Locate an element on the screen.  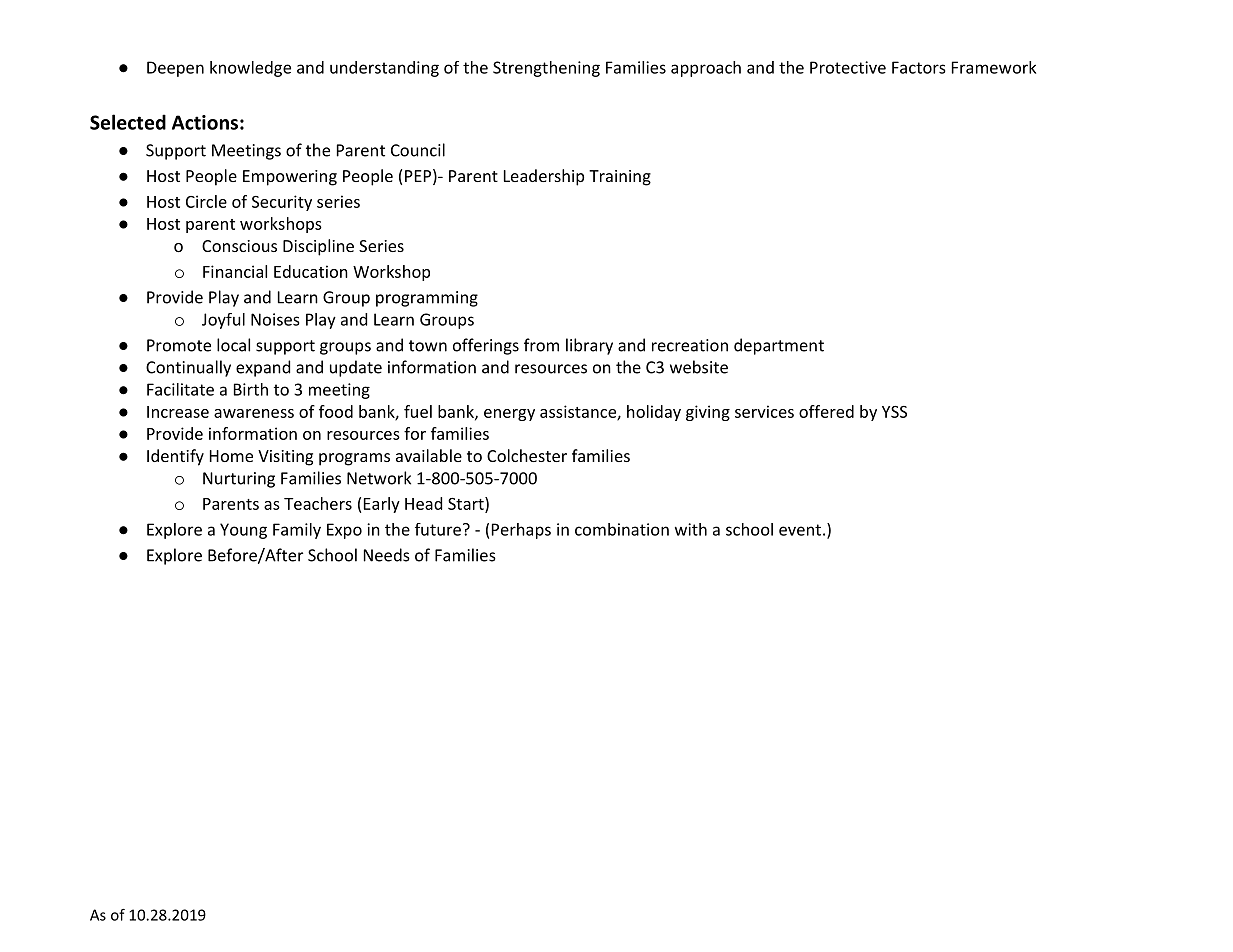
event is located at coordinates (800, 530).
